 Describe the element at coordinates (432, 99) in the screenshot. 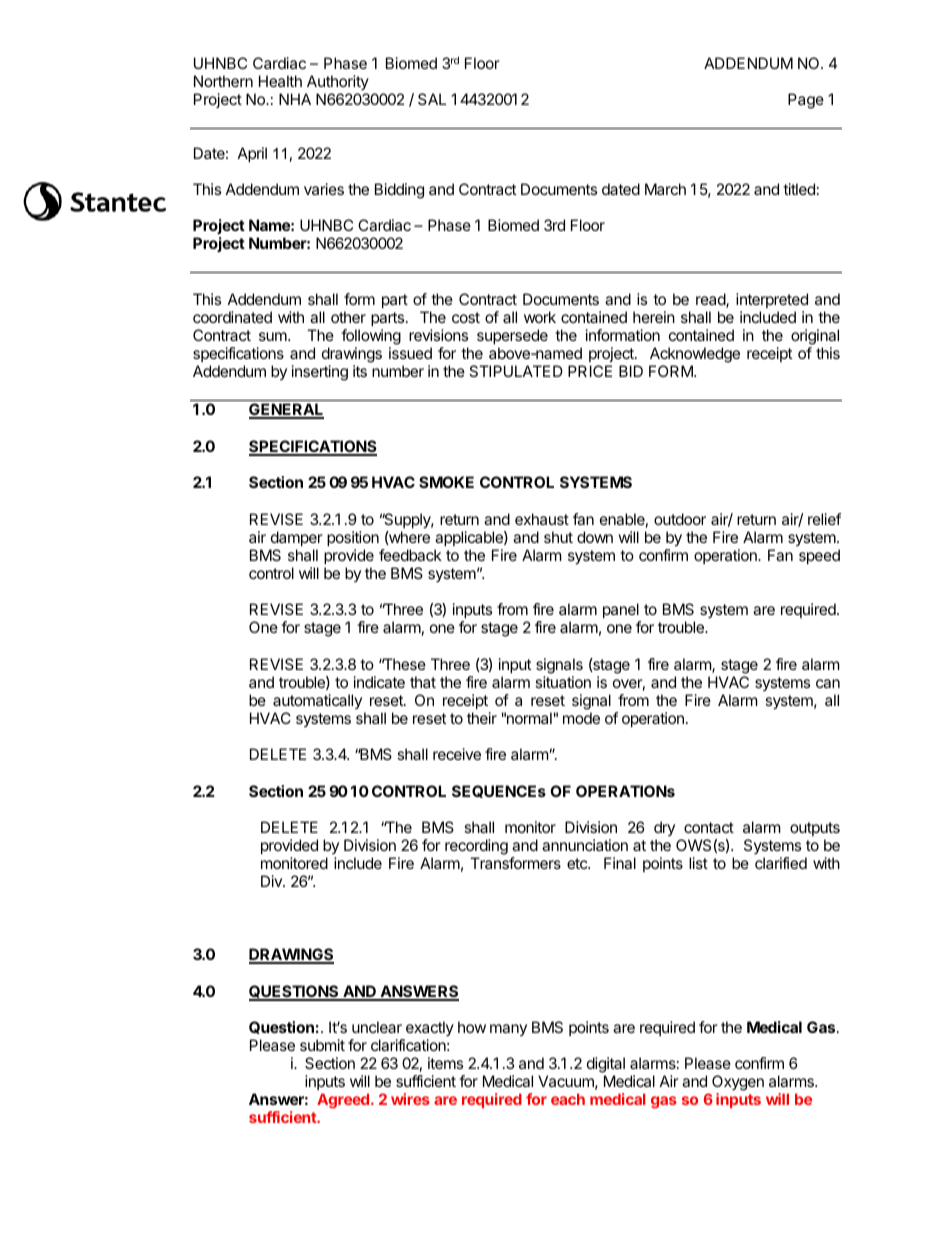

I see `SAL` at that location.
